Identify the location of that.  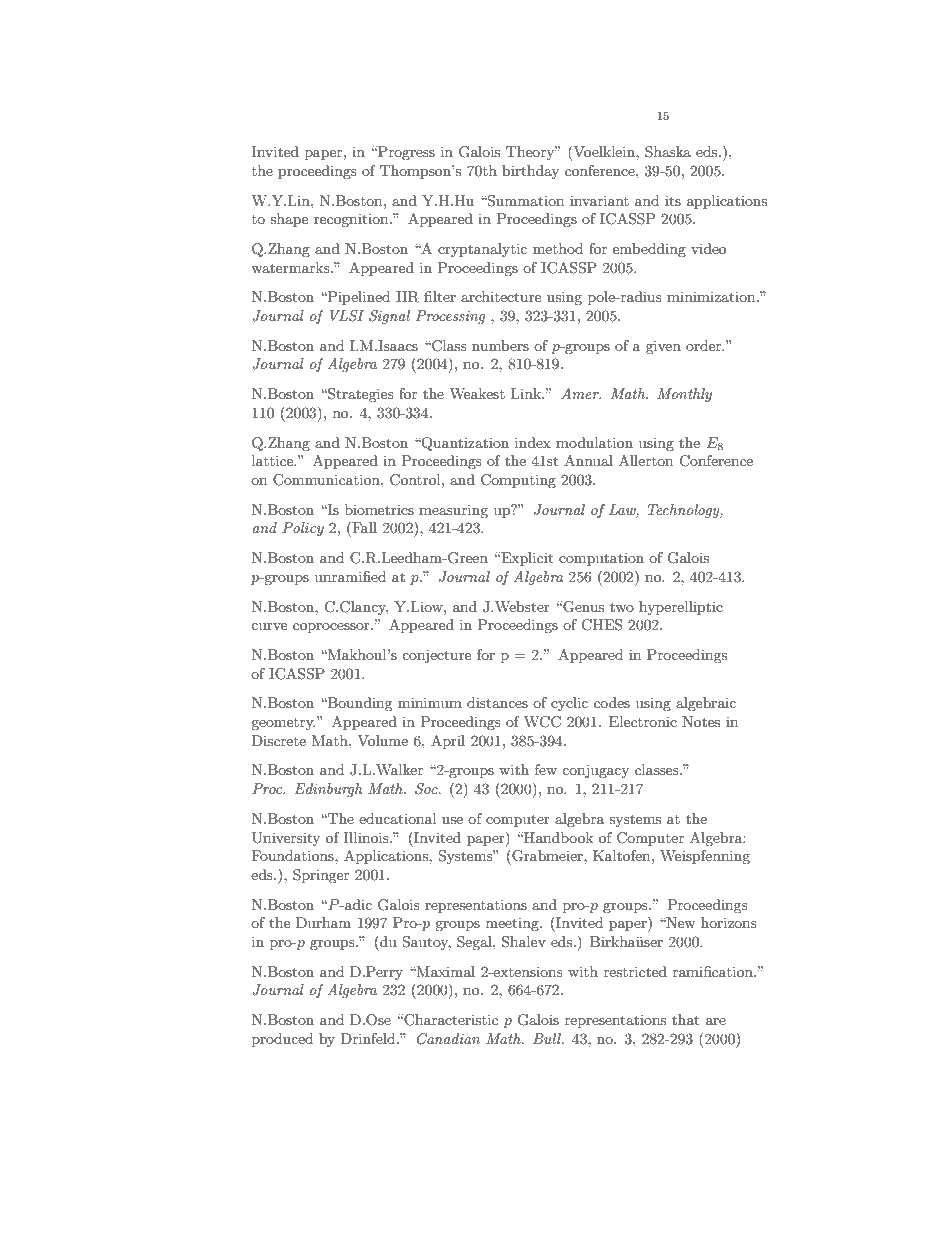
(685, 1019).
